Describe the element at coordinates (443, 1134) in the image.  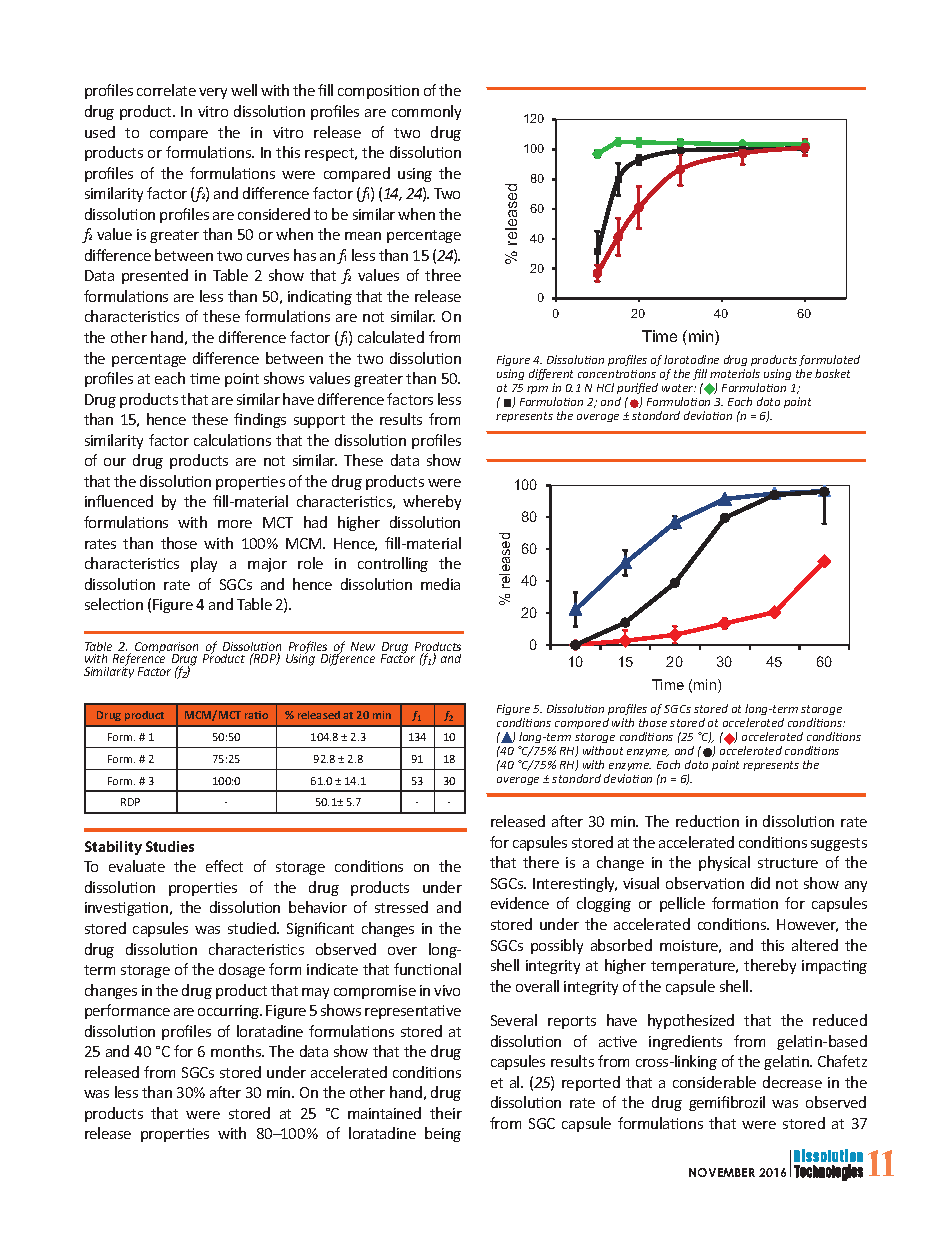
I see `being` at that location.
